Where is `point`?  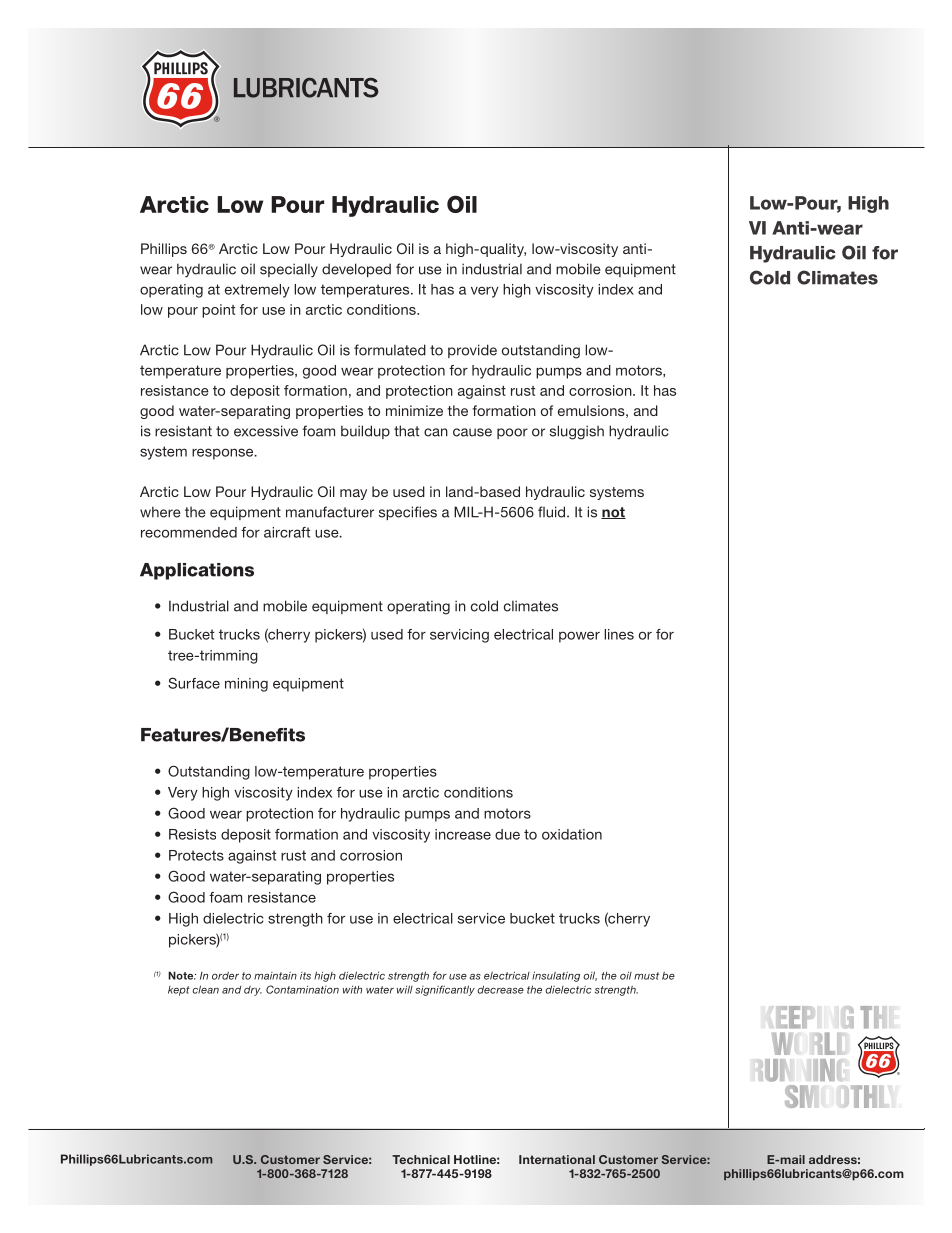 point is located at coordinates (218, 311).
